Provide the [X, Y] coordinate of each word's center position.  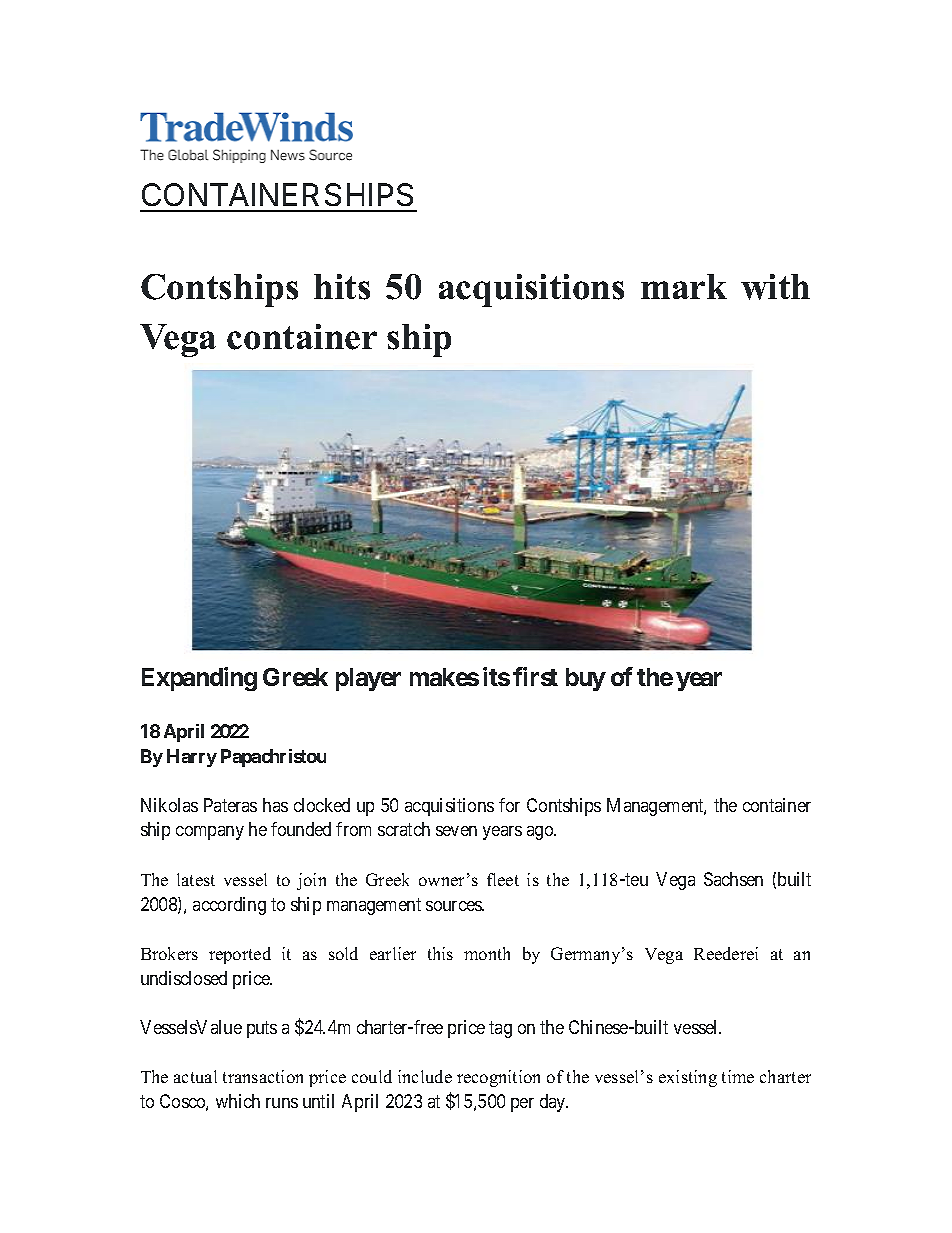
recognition [498, 1078]
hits [342, 287]
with [775, 287]
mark [684, 286]
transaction [263, 1076]
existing [688, 1078]
